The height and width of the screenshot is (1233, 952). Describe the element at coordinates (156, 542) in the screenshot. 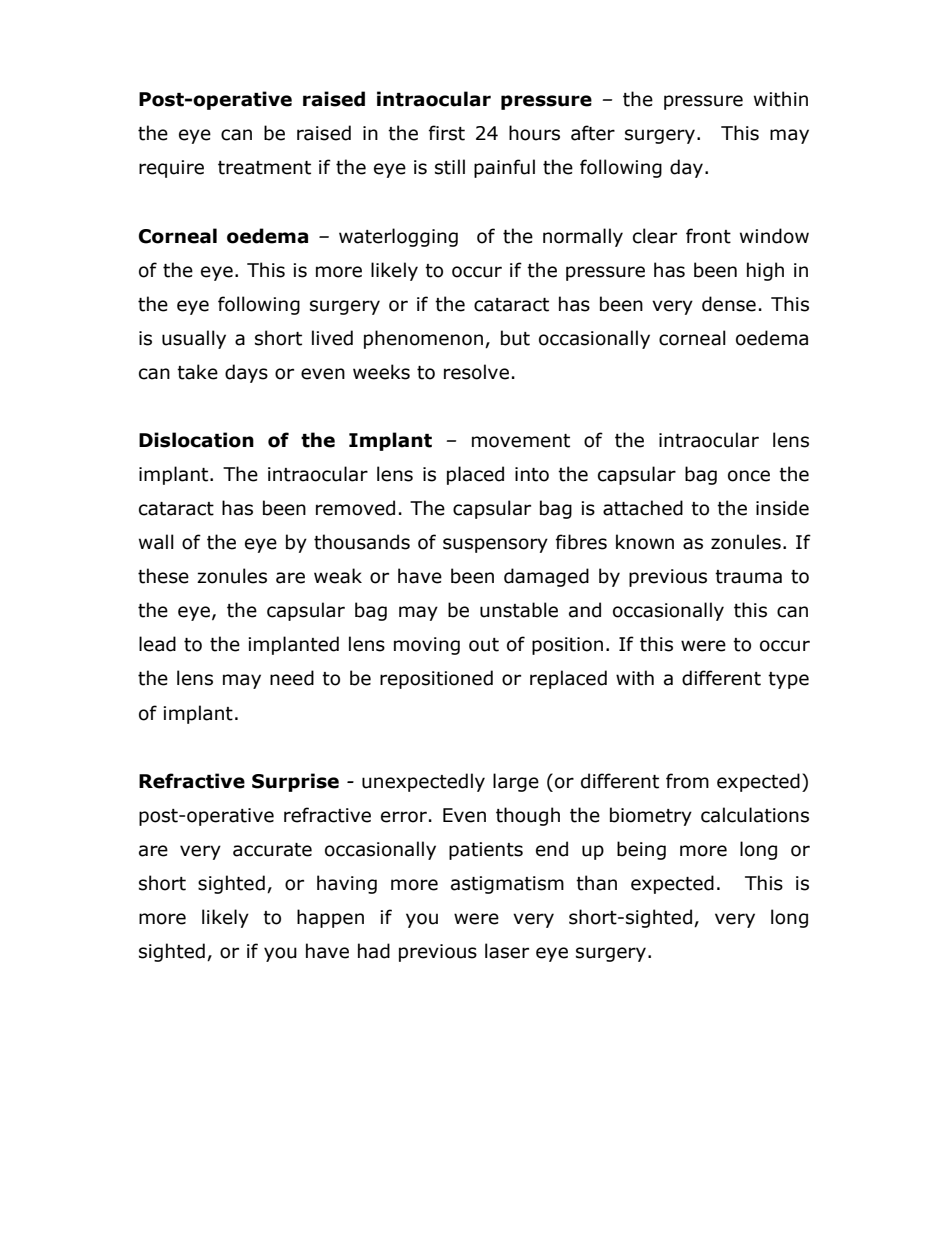

I see `wall` at that location.
